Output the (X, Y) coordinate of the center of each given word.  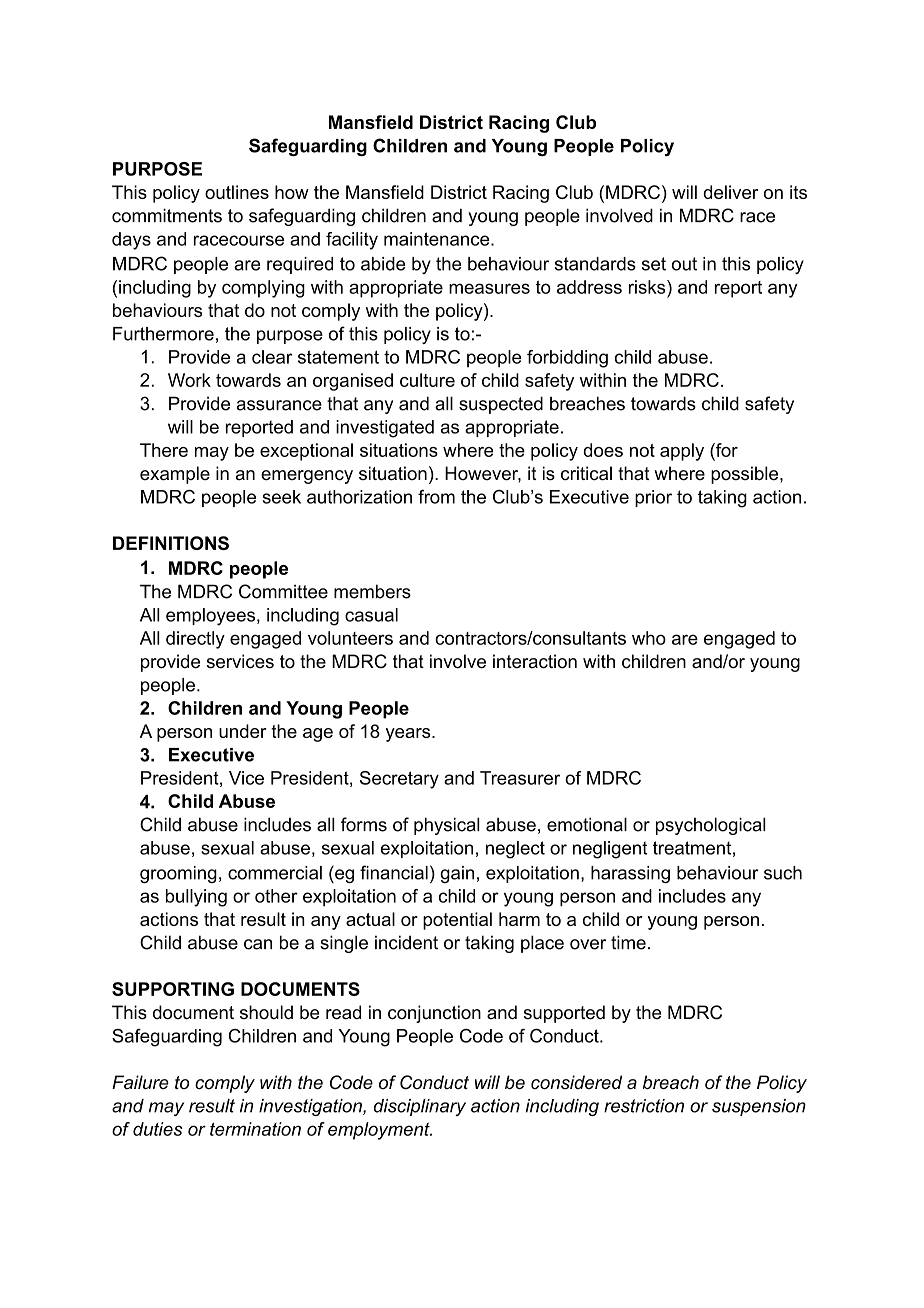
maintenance (438, 239)
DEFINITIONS (171, 543)
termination (255, 1129)
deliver (730, 192)
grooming (178, 874)
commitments (167, 215)
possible (746, 475)
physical (447, 826)
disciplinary (420, 1107)
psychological (711, 826)
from (436, 497)
